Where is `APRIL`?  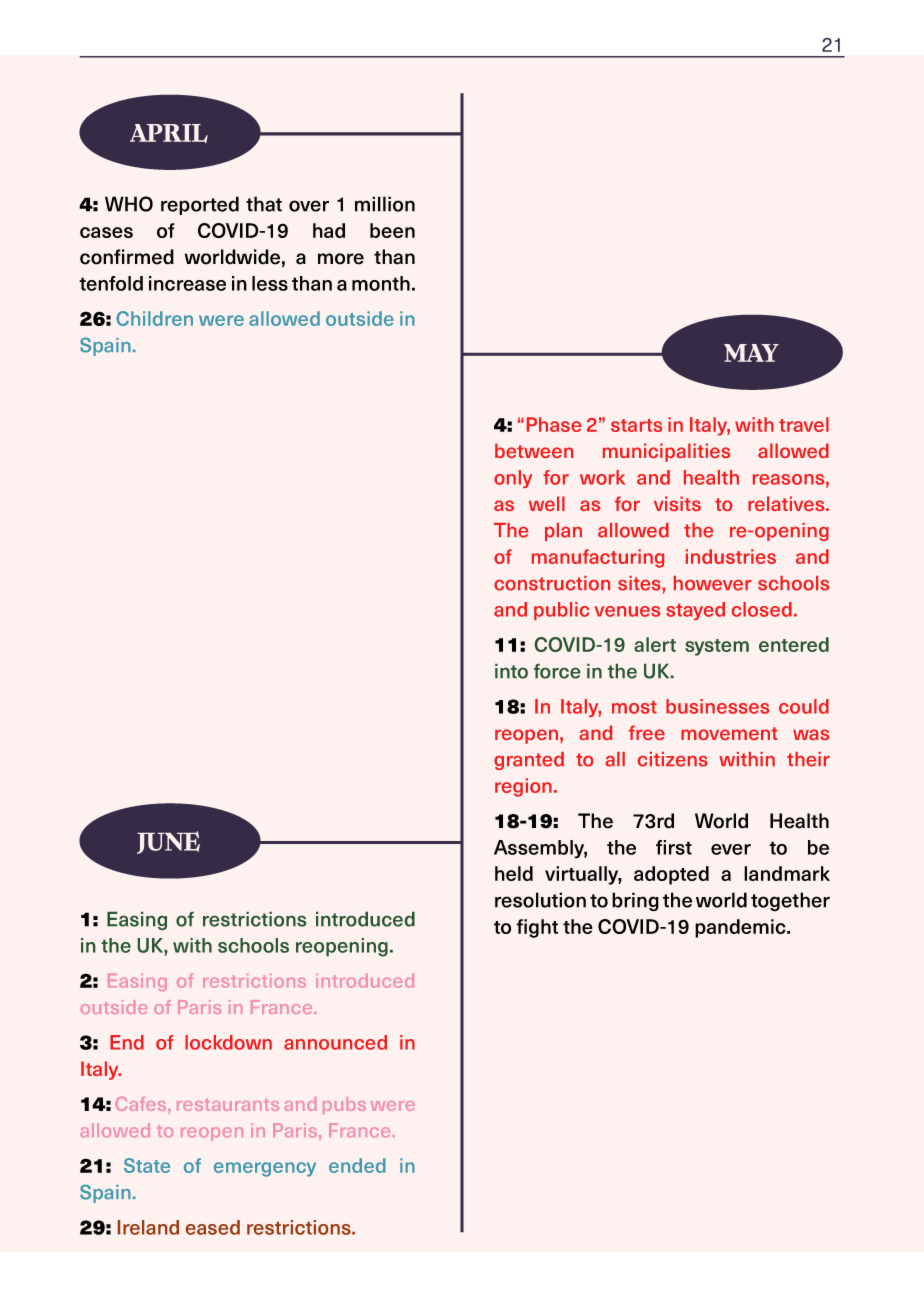 APRIL is located at coordinates (169, 133).
